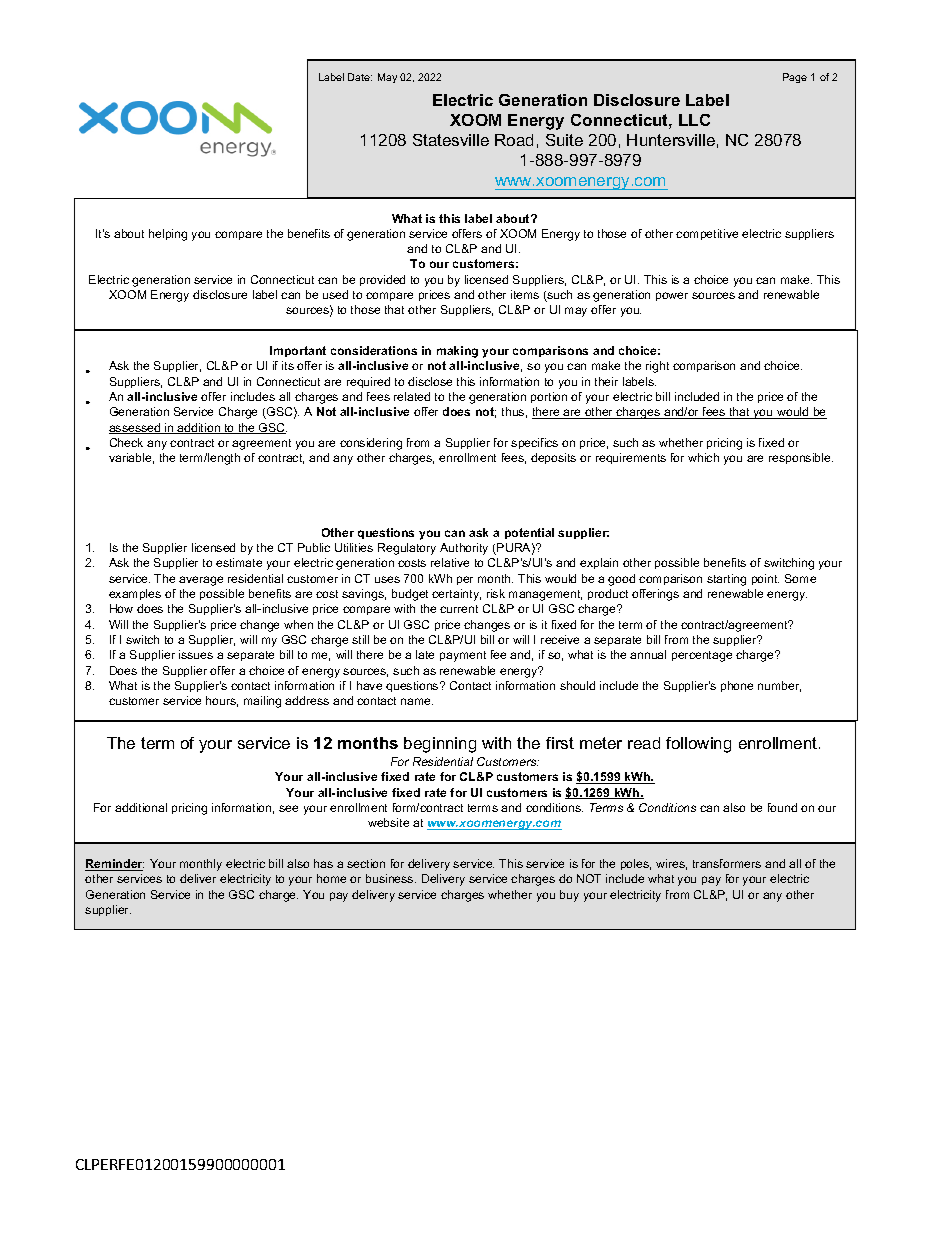 Image resolution: width=952 pixels, height=1233 pixels. What do you see at coordinates (726, 580) in the screenshot?
I see `starting` at bounding box center [726, 580].
